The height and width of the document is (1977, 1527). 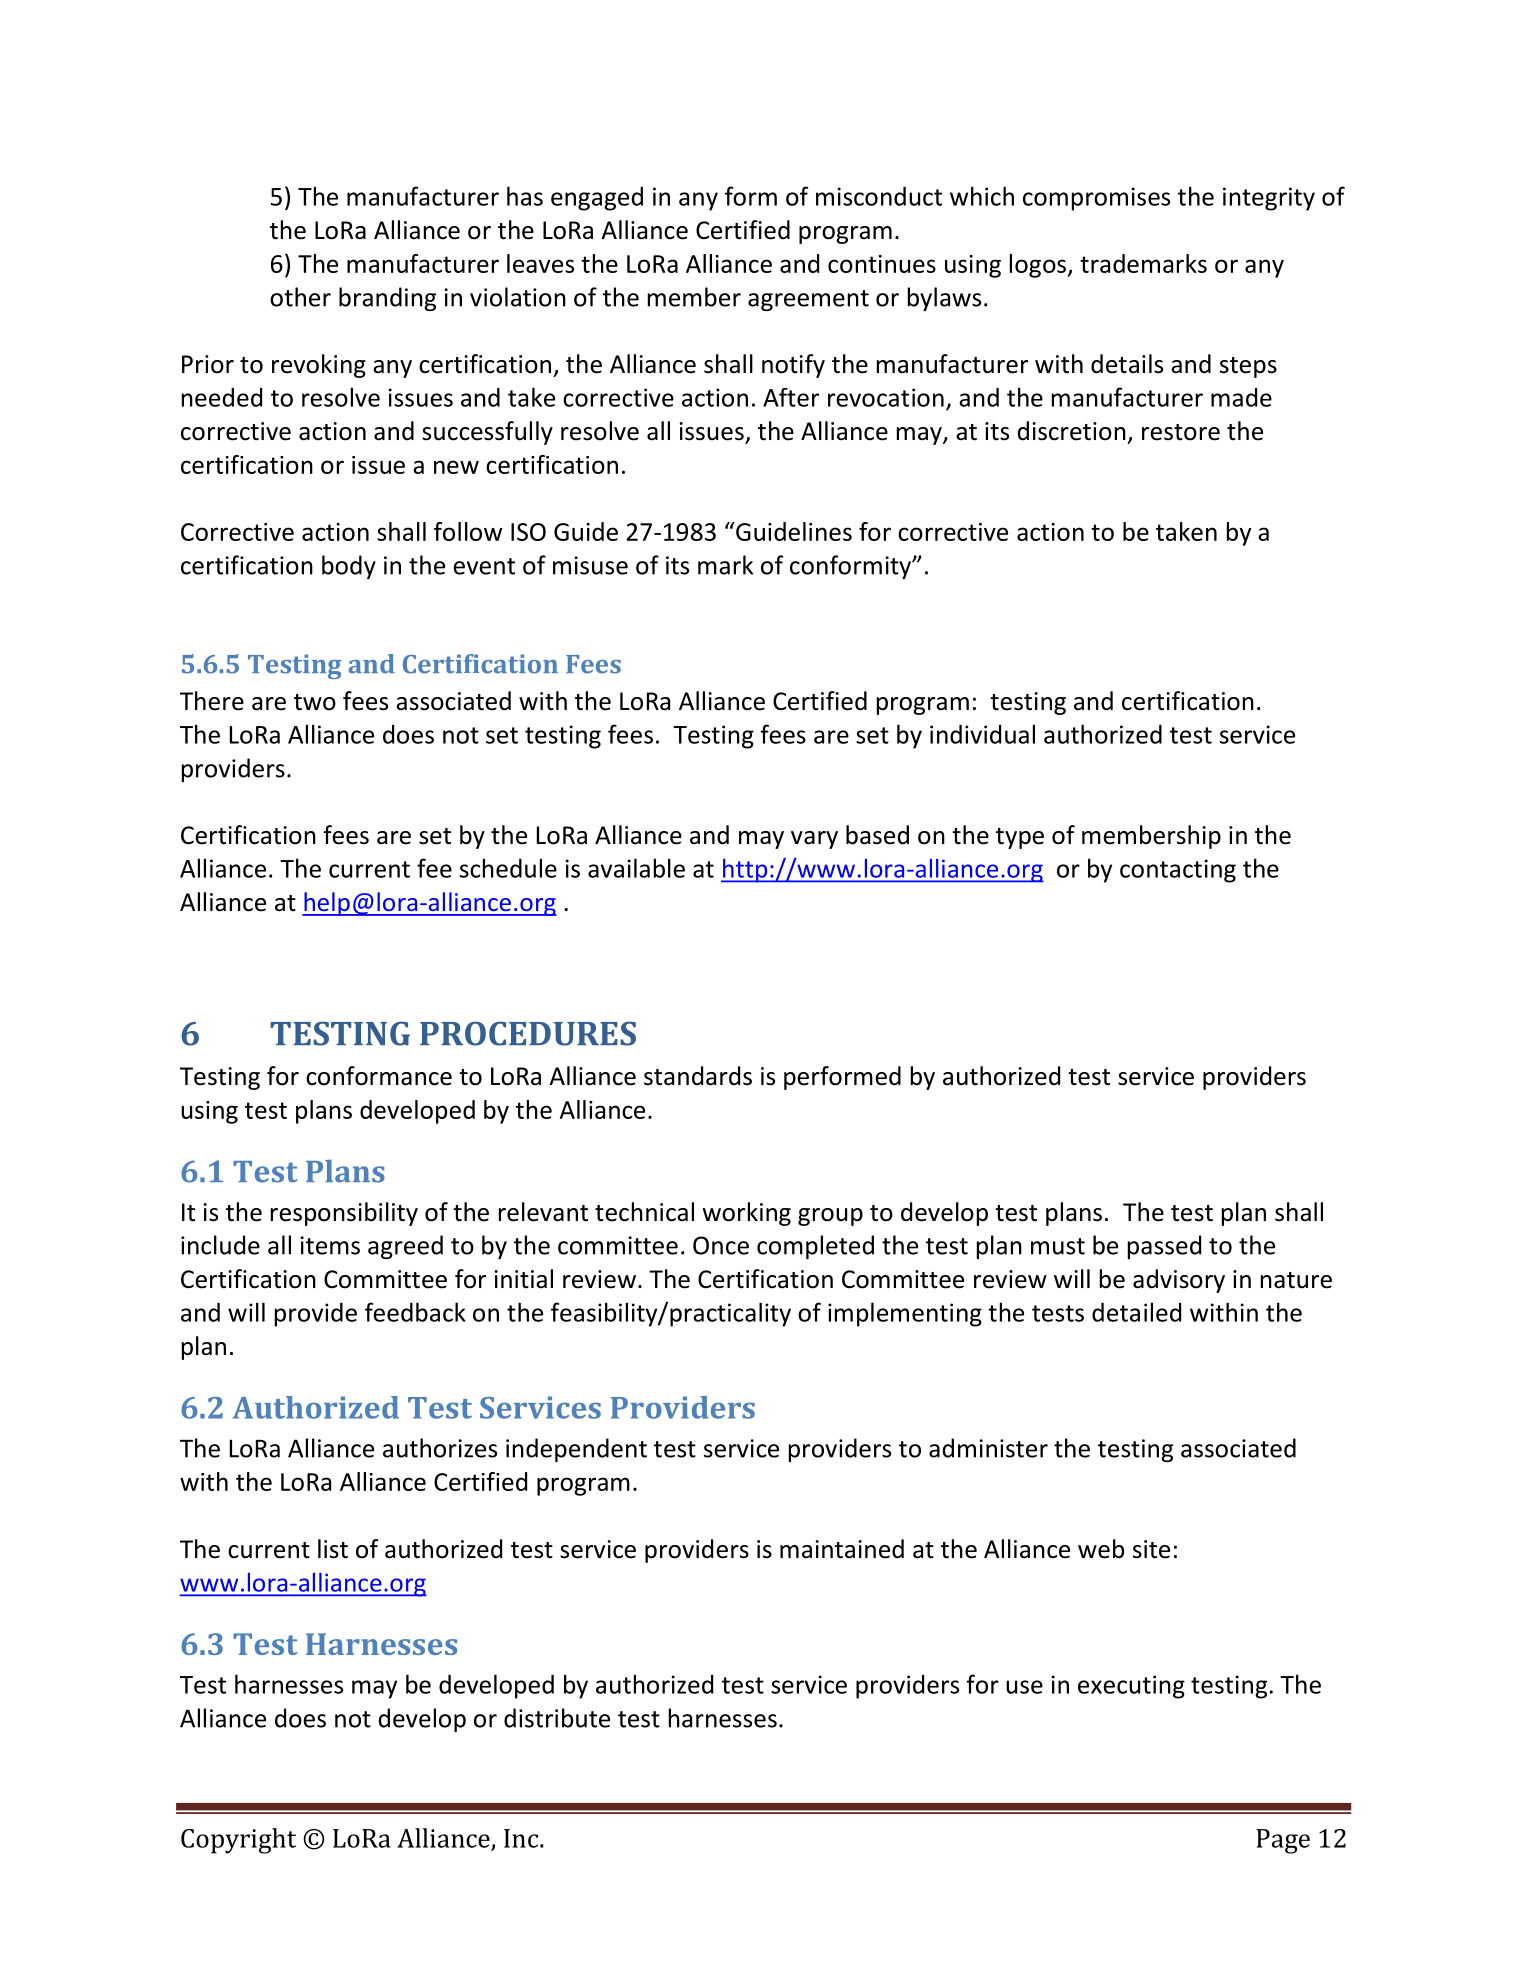 I want to click on vary, so click(x=814, y=840).
